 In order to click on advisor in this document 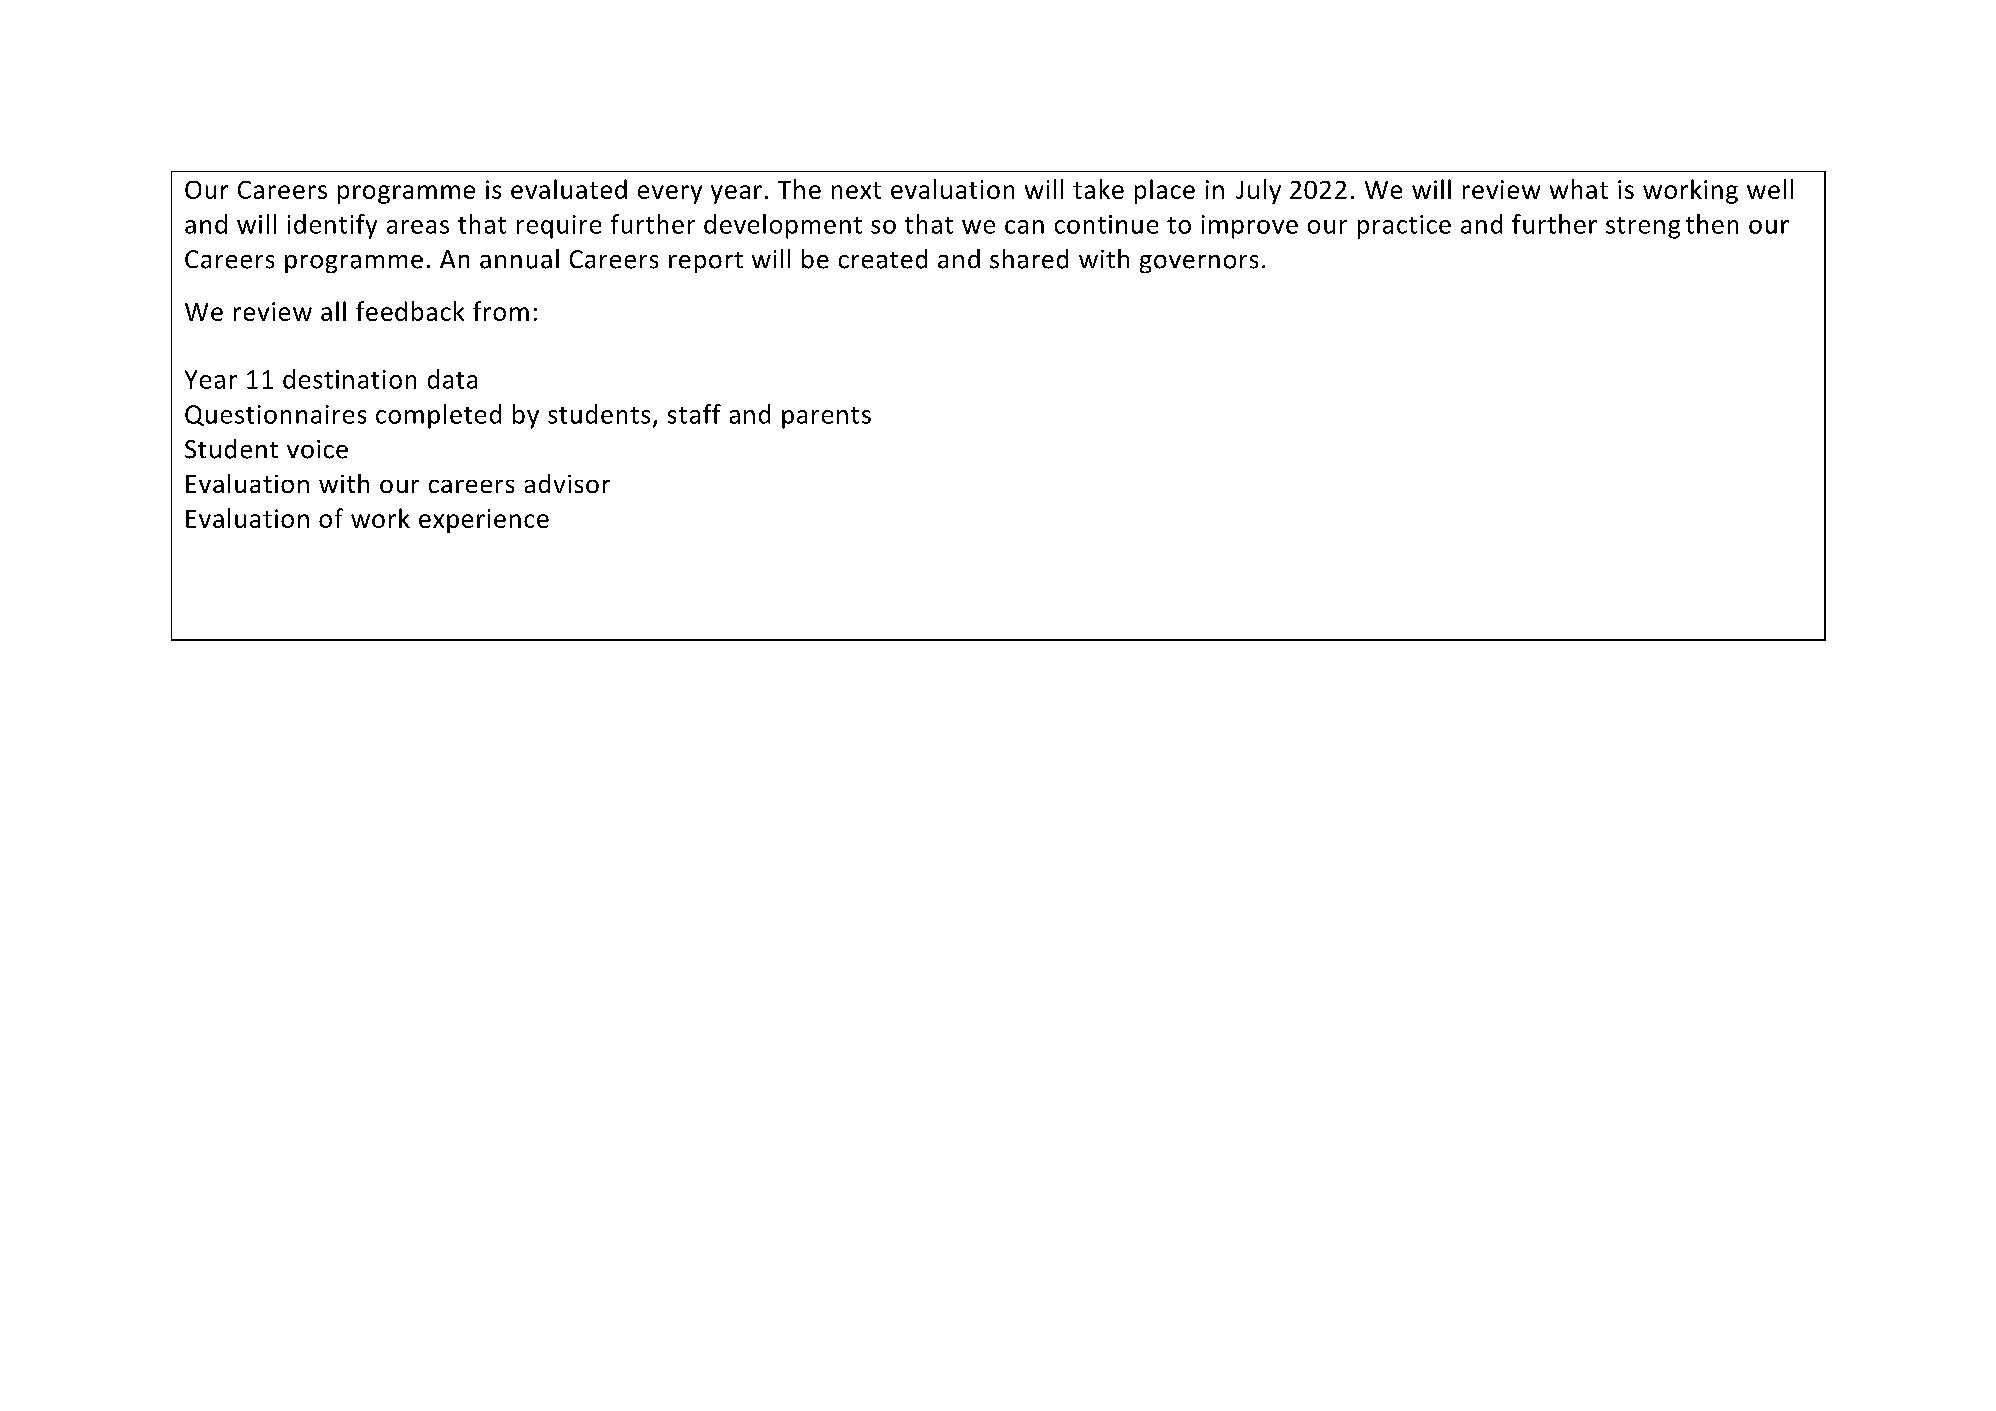, I will do `click(567, 483)`.
